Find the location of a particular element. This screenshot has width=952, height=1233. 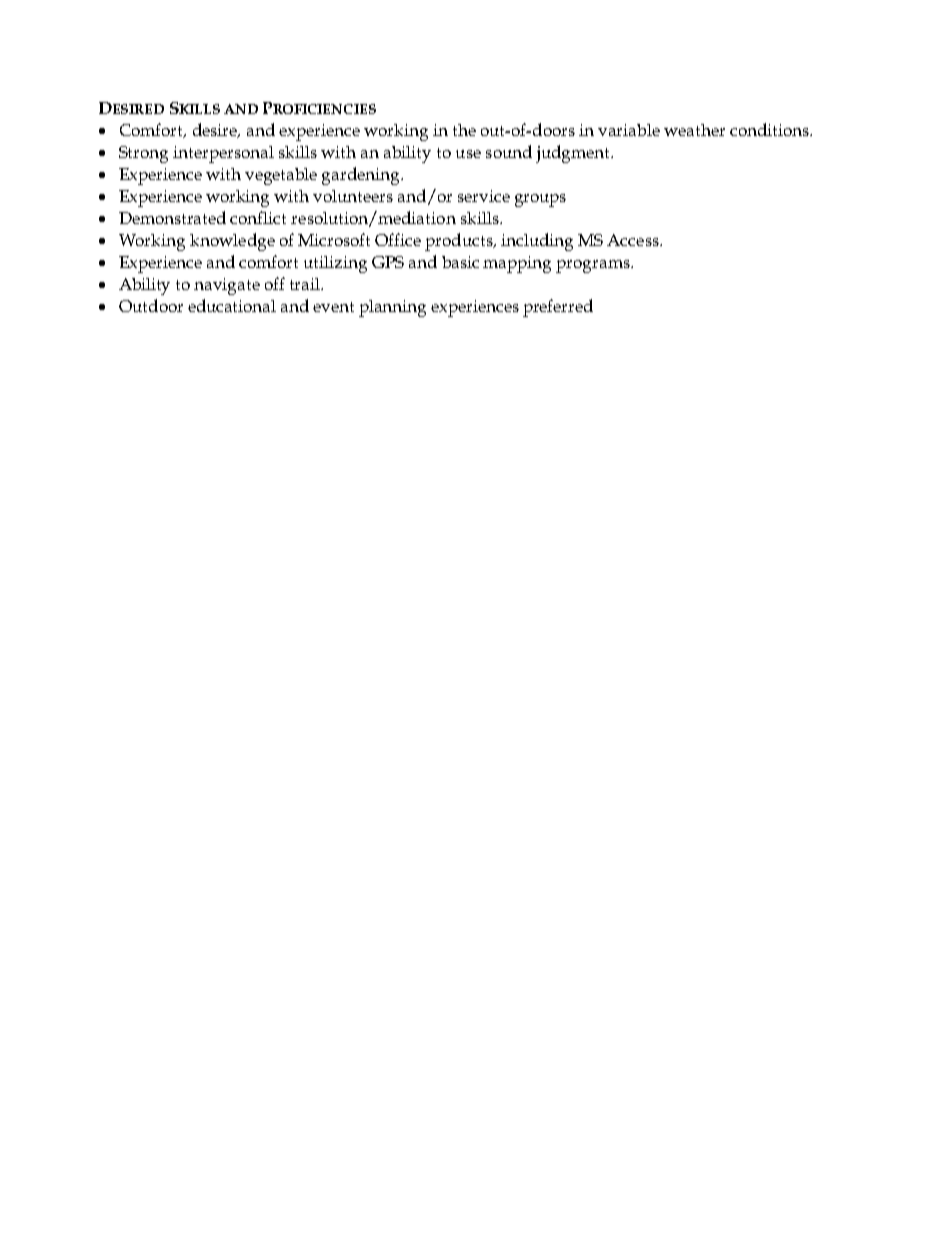

vegetable is located at coordinates (281, 176).
